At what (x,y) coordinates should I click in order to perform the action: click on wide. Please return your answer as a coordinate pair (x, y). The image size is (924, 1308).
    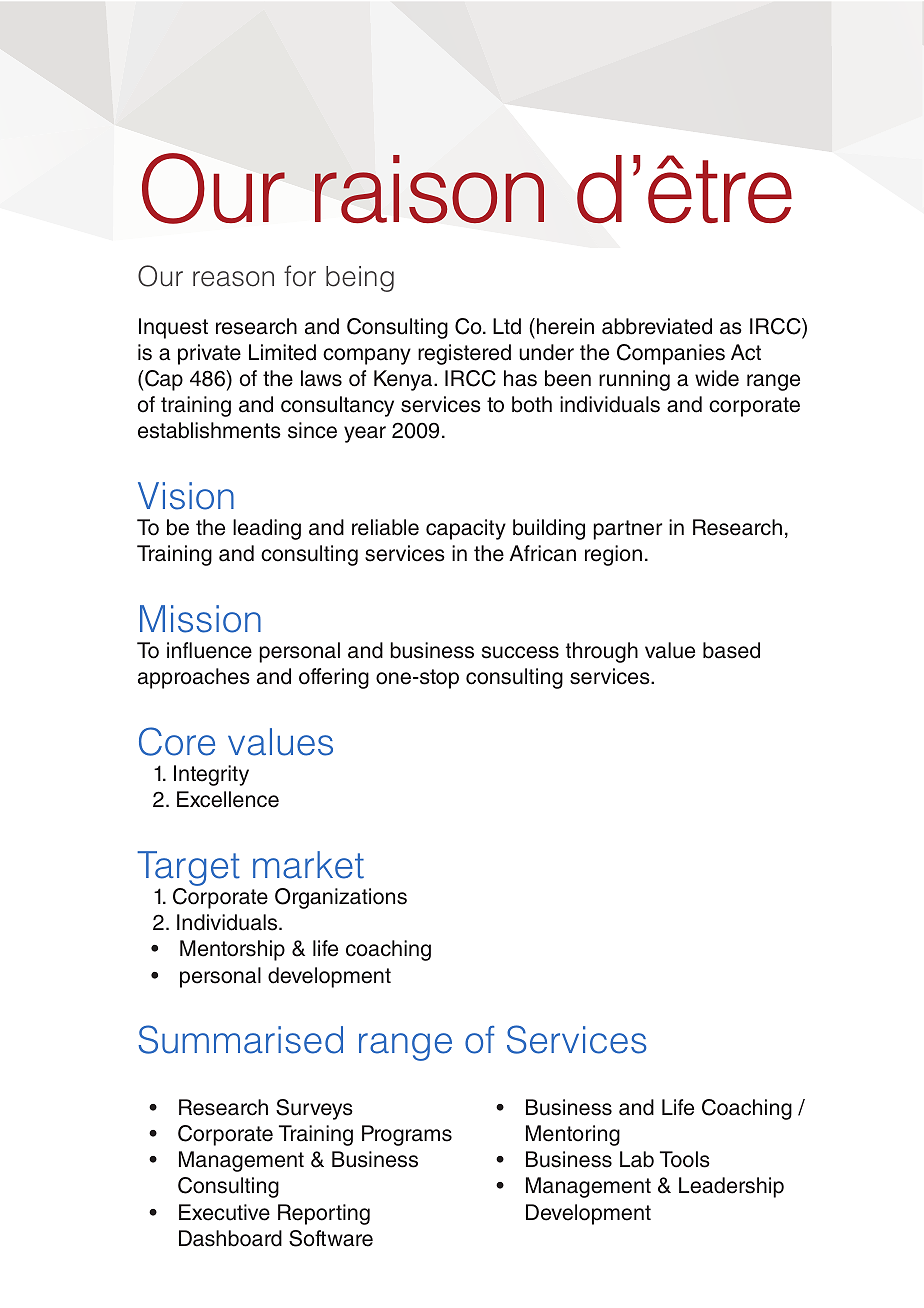
    Looking at the image, I should click on (717, 378).
